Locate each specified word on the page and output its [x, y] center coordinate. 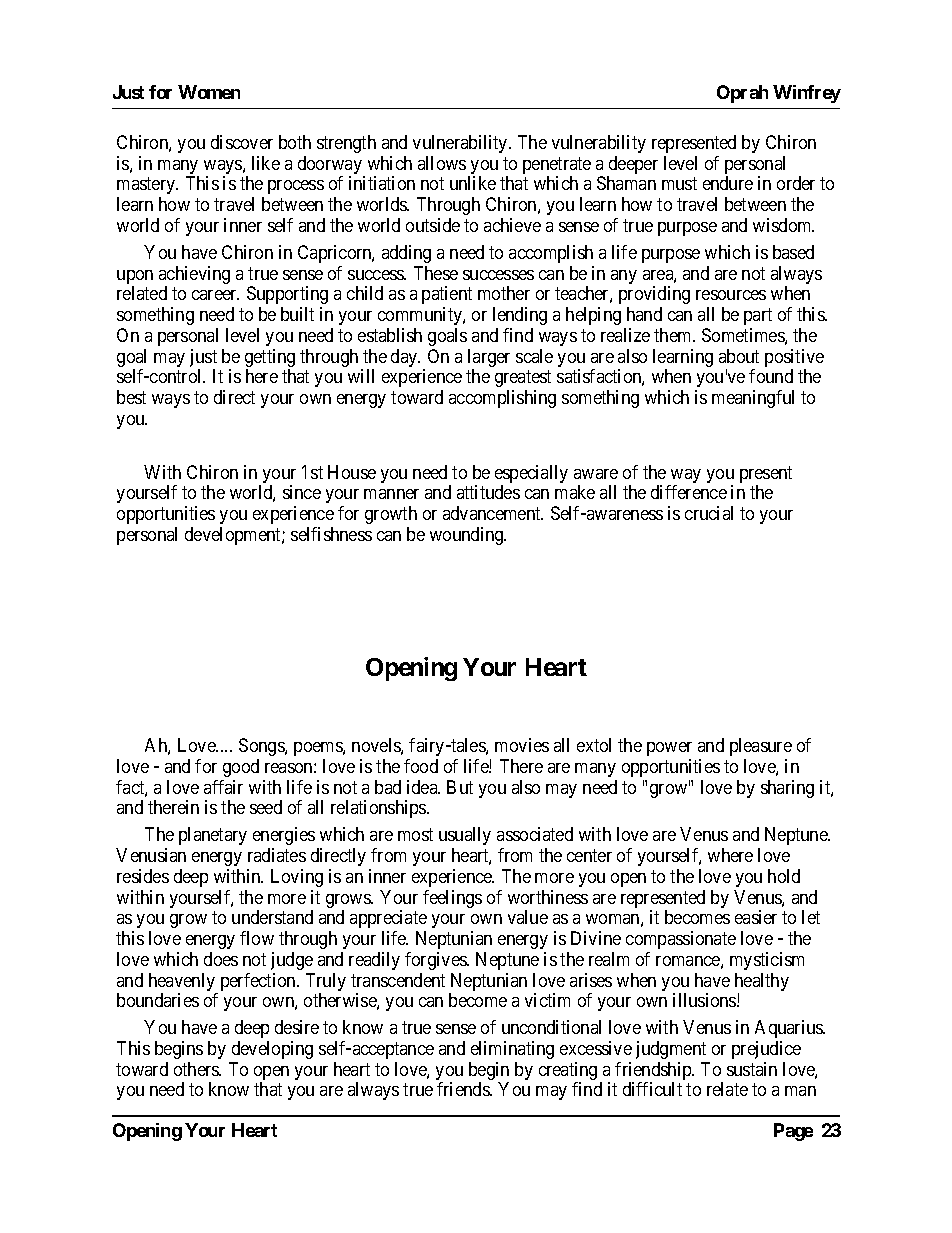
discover [242, 142]
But [460, 787]
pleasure [761, 747]
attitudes [488, 492]
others [197, 1069]
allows [442, 163]
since [302, 492]
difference [689, 492]
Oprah [742, 94]
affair [223, 787]
